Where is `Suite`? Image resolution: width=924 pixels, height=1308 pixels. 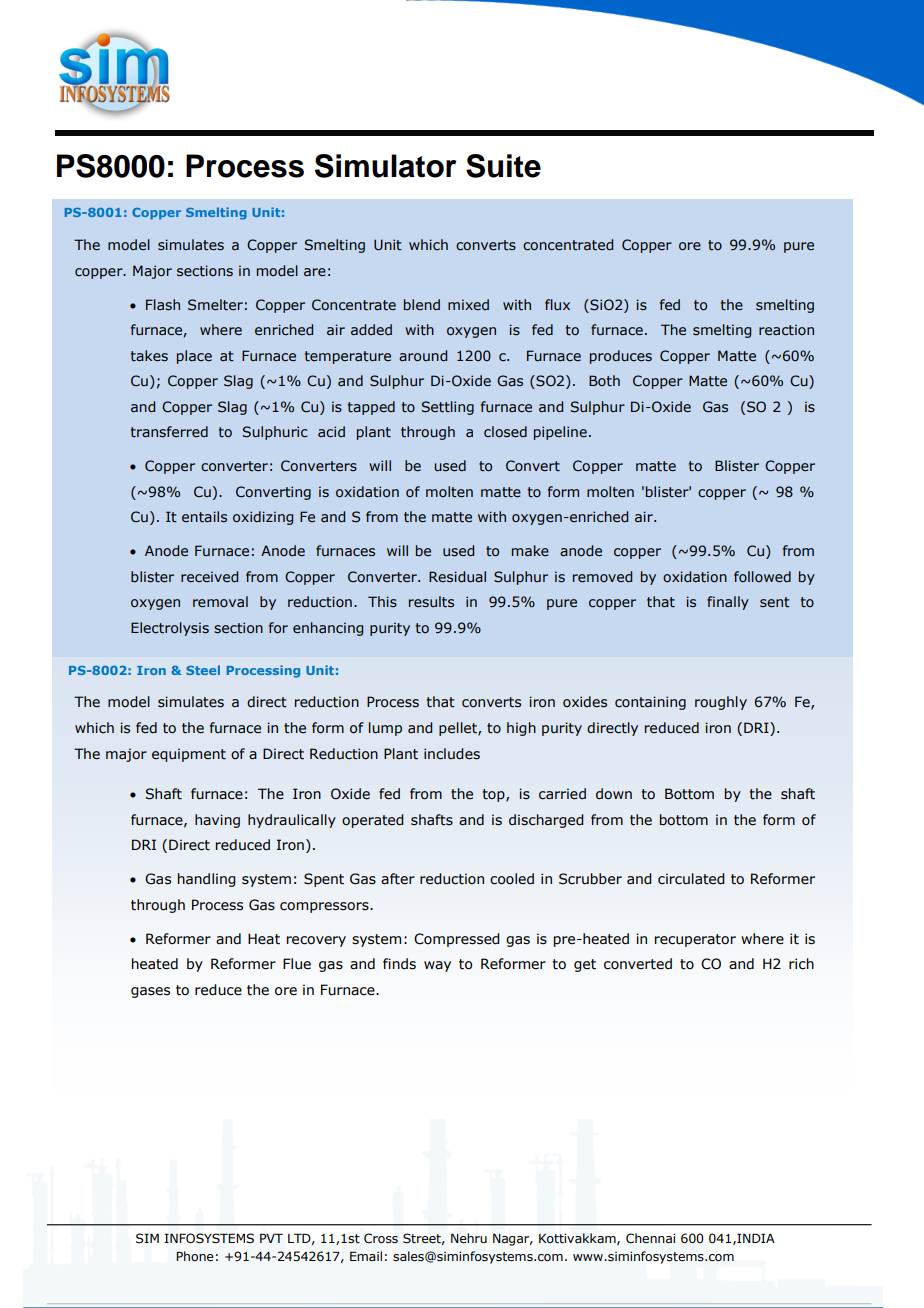 Suite is located at coordinates (503, 166).
